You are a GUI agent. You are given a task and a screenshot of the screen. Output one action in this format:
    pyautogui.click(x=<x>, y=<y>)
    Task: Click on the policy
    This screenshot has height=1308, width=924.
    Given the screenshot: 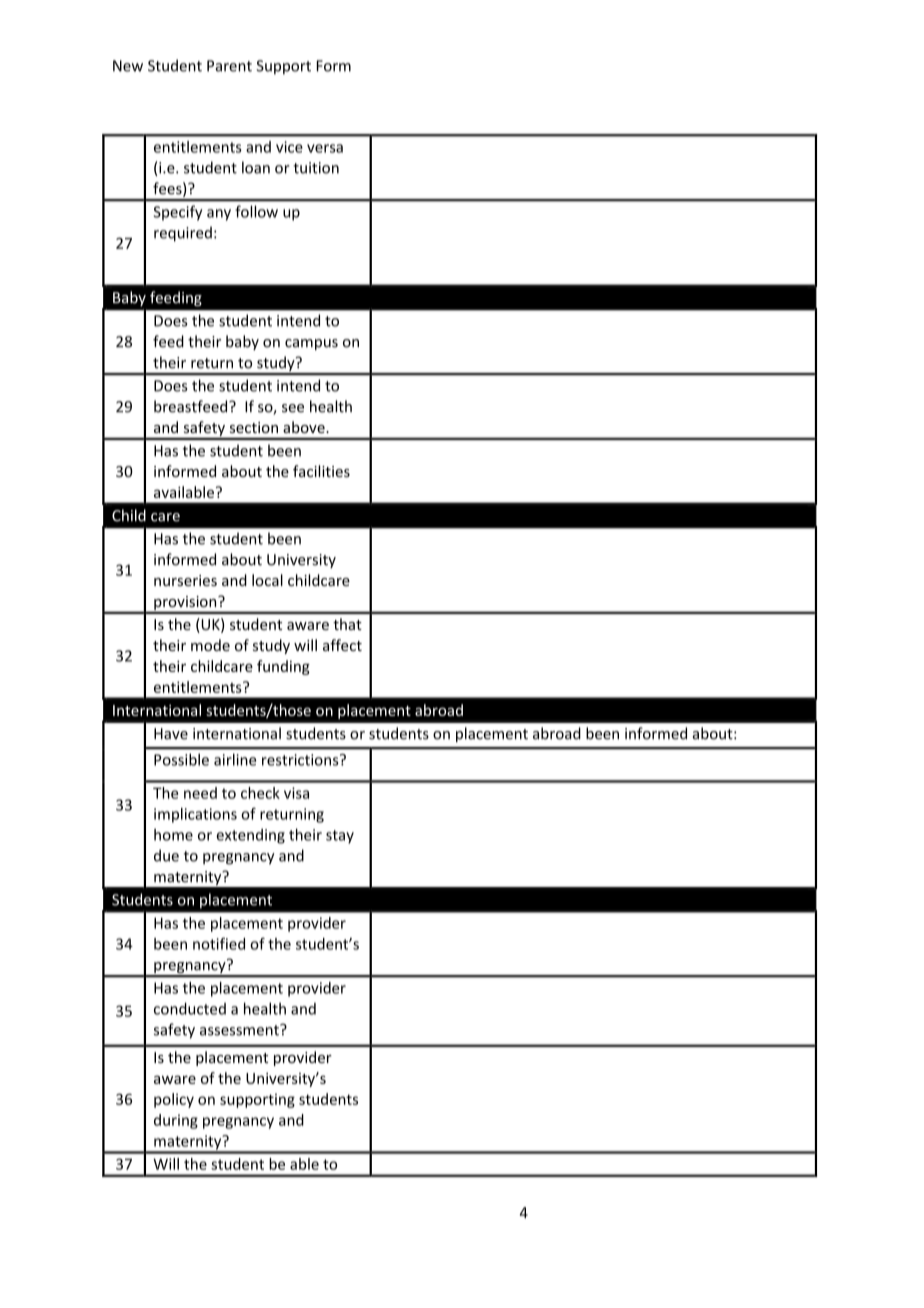 What is the action you would take?
    pyautogui.click(x=174, y=1100)
